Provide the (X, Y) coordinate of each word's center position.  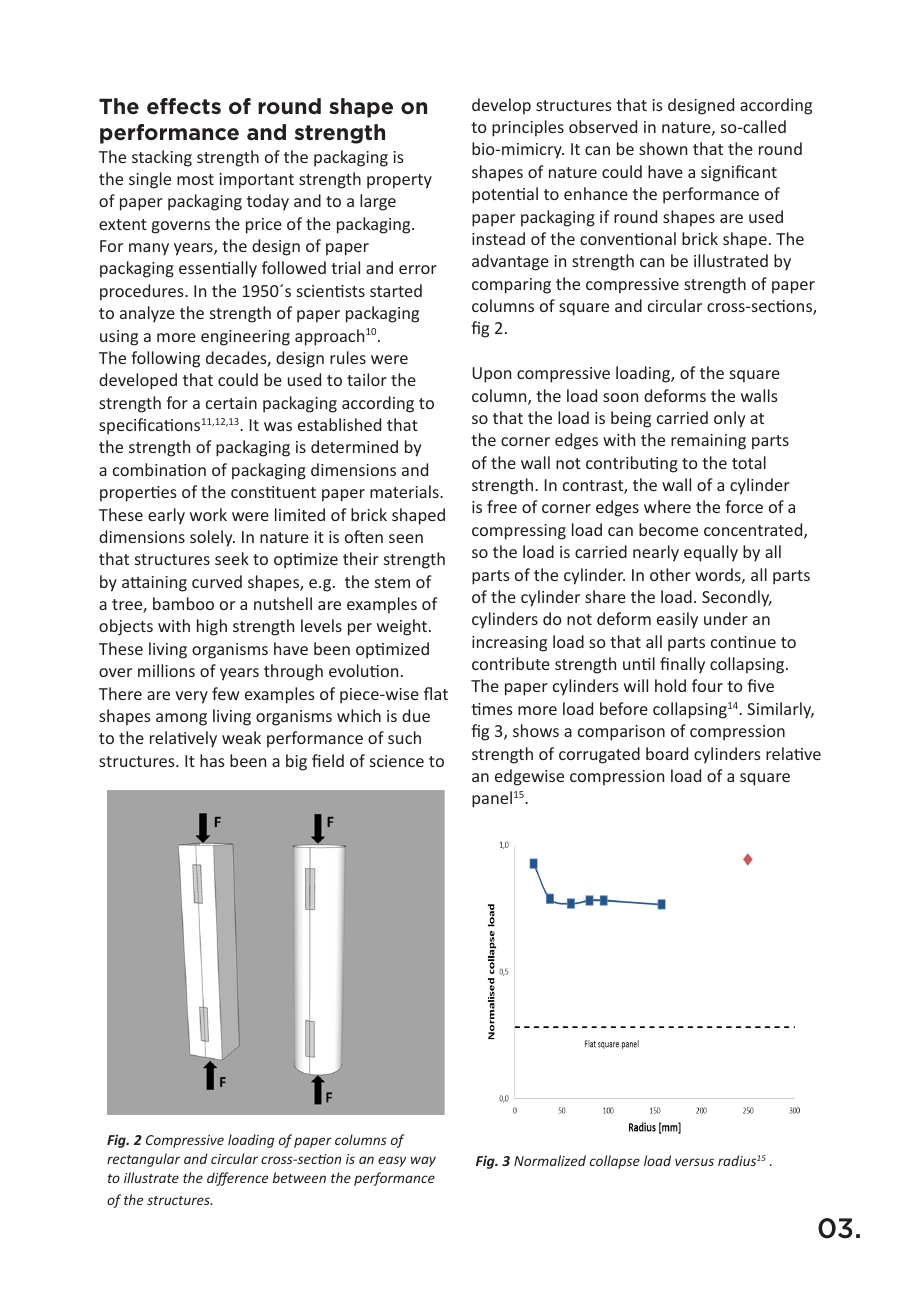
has (212, 760)
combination (159, 469)
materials (405, 491)
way (423, 1161)
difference (237, 1179)
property (399, 181)
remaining (708, 442)
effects (184, 106)
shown (663, 148)
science (397, 761)
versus (694, 1162)
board (667, 753)
